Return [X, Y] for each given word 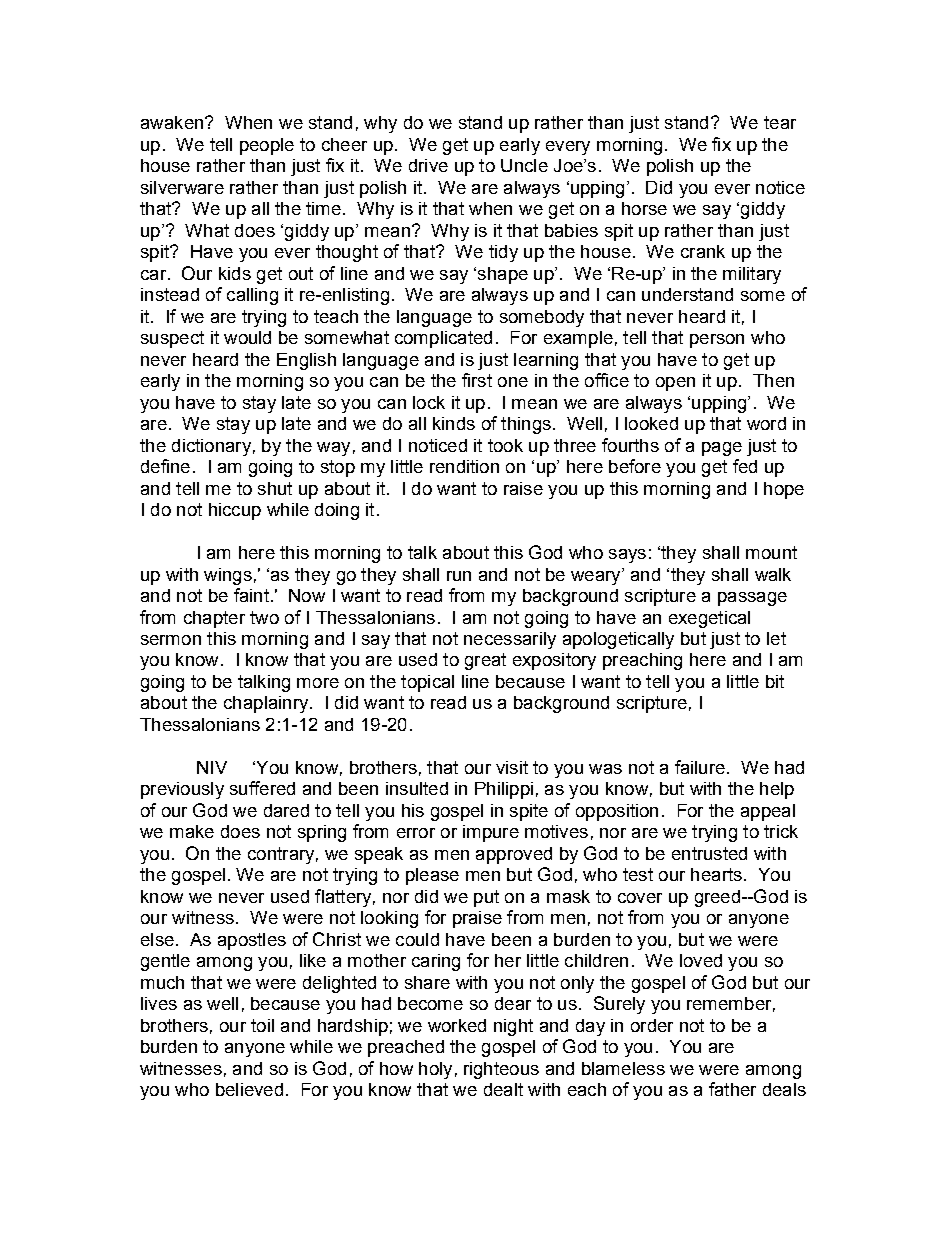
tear [780, 122]
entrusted [709, 853]
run [459, 576]
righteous [501, 1070]
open [675, 384]
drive [428, 165]
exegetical [709, 619]
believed [249, 1089]
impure [491, 833]
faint [251, 595]
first [477, 380]
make [192, 831]
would [247, 337]
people [267, 146]
